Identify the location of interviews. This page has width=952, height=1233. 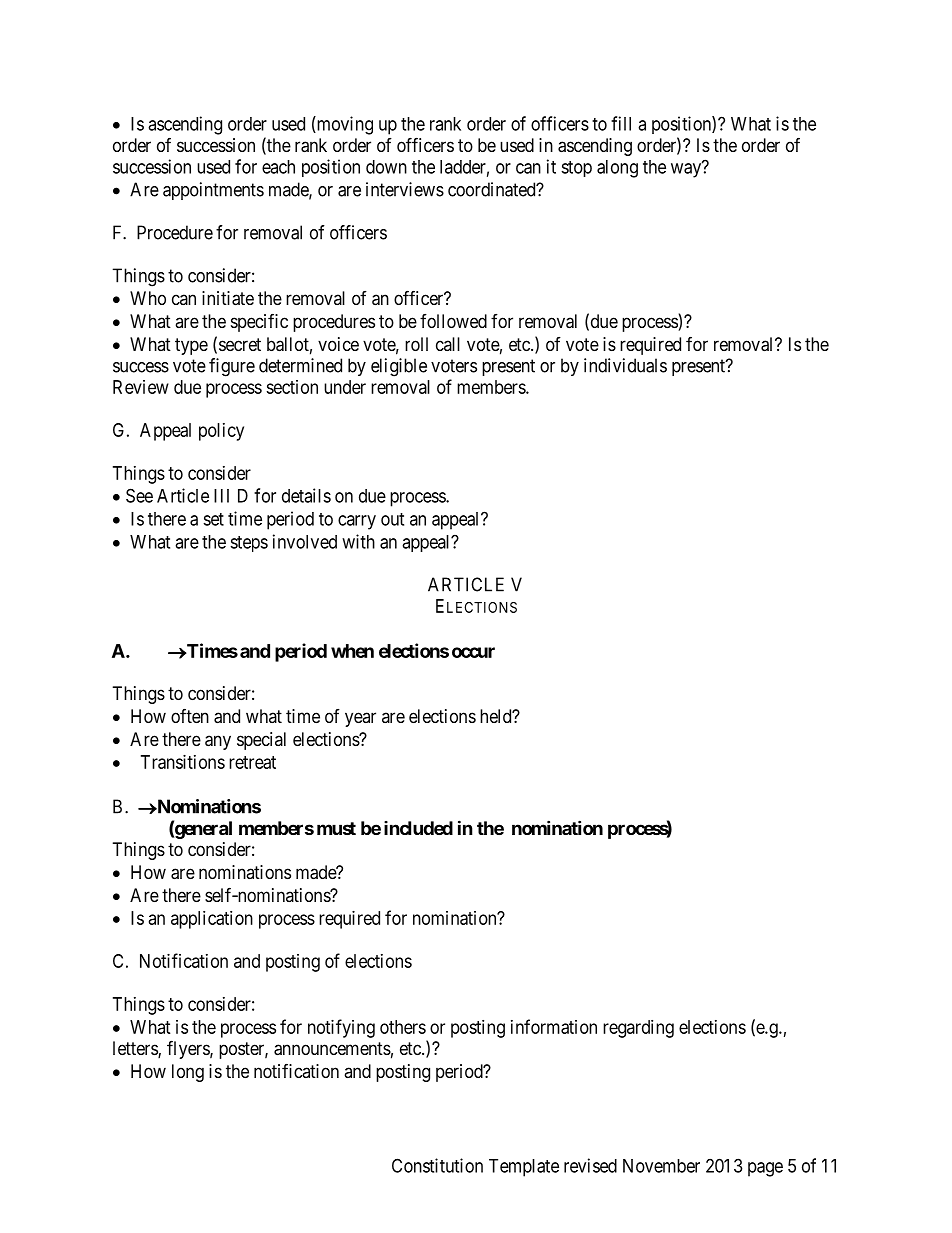
(405, 189).
